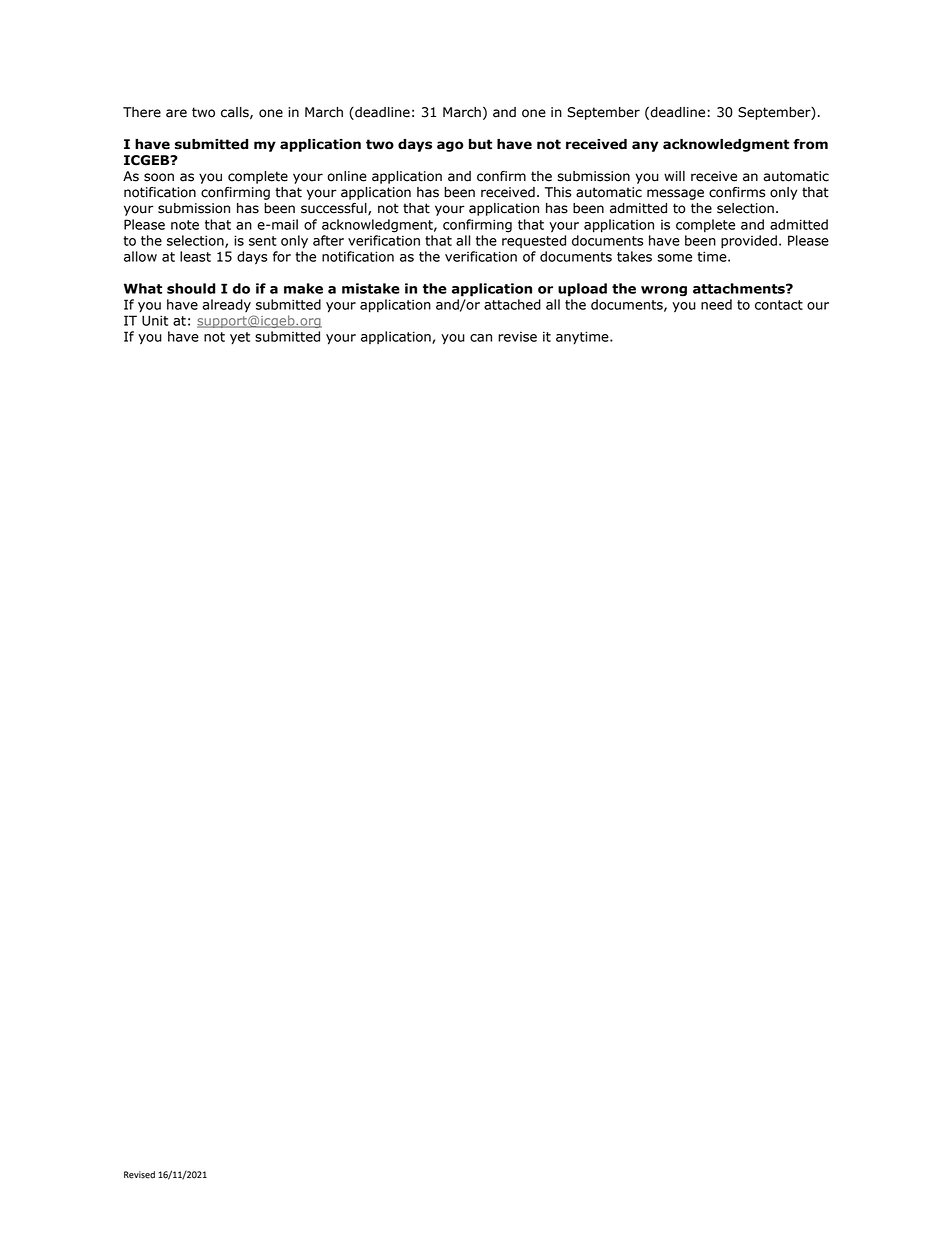 The width and height of the document is (952, 1233). I want to click on from, so click(810, 144).
